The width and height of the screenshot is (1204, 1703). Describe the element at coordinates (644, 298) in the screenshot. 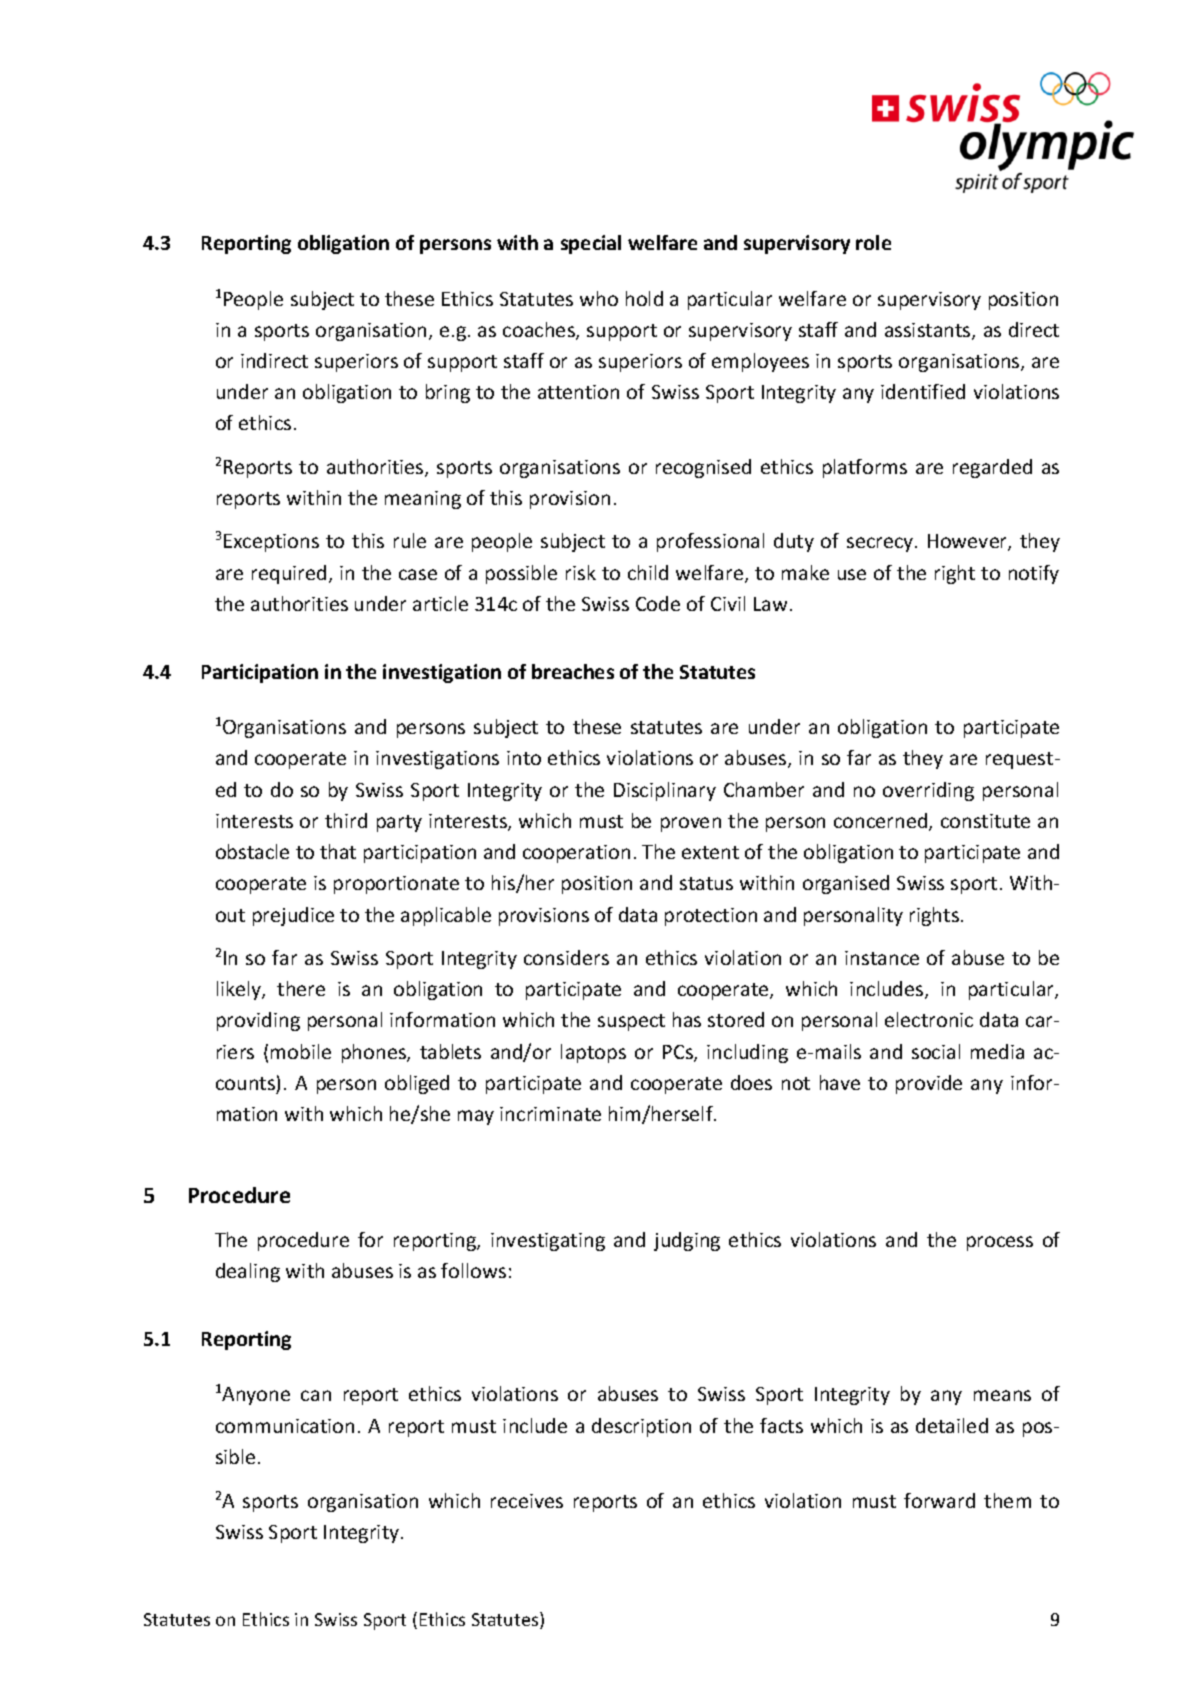

I see `hold` at that location.
